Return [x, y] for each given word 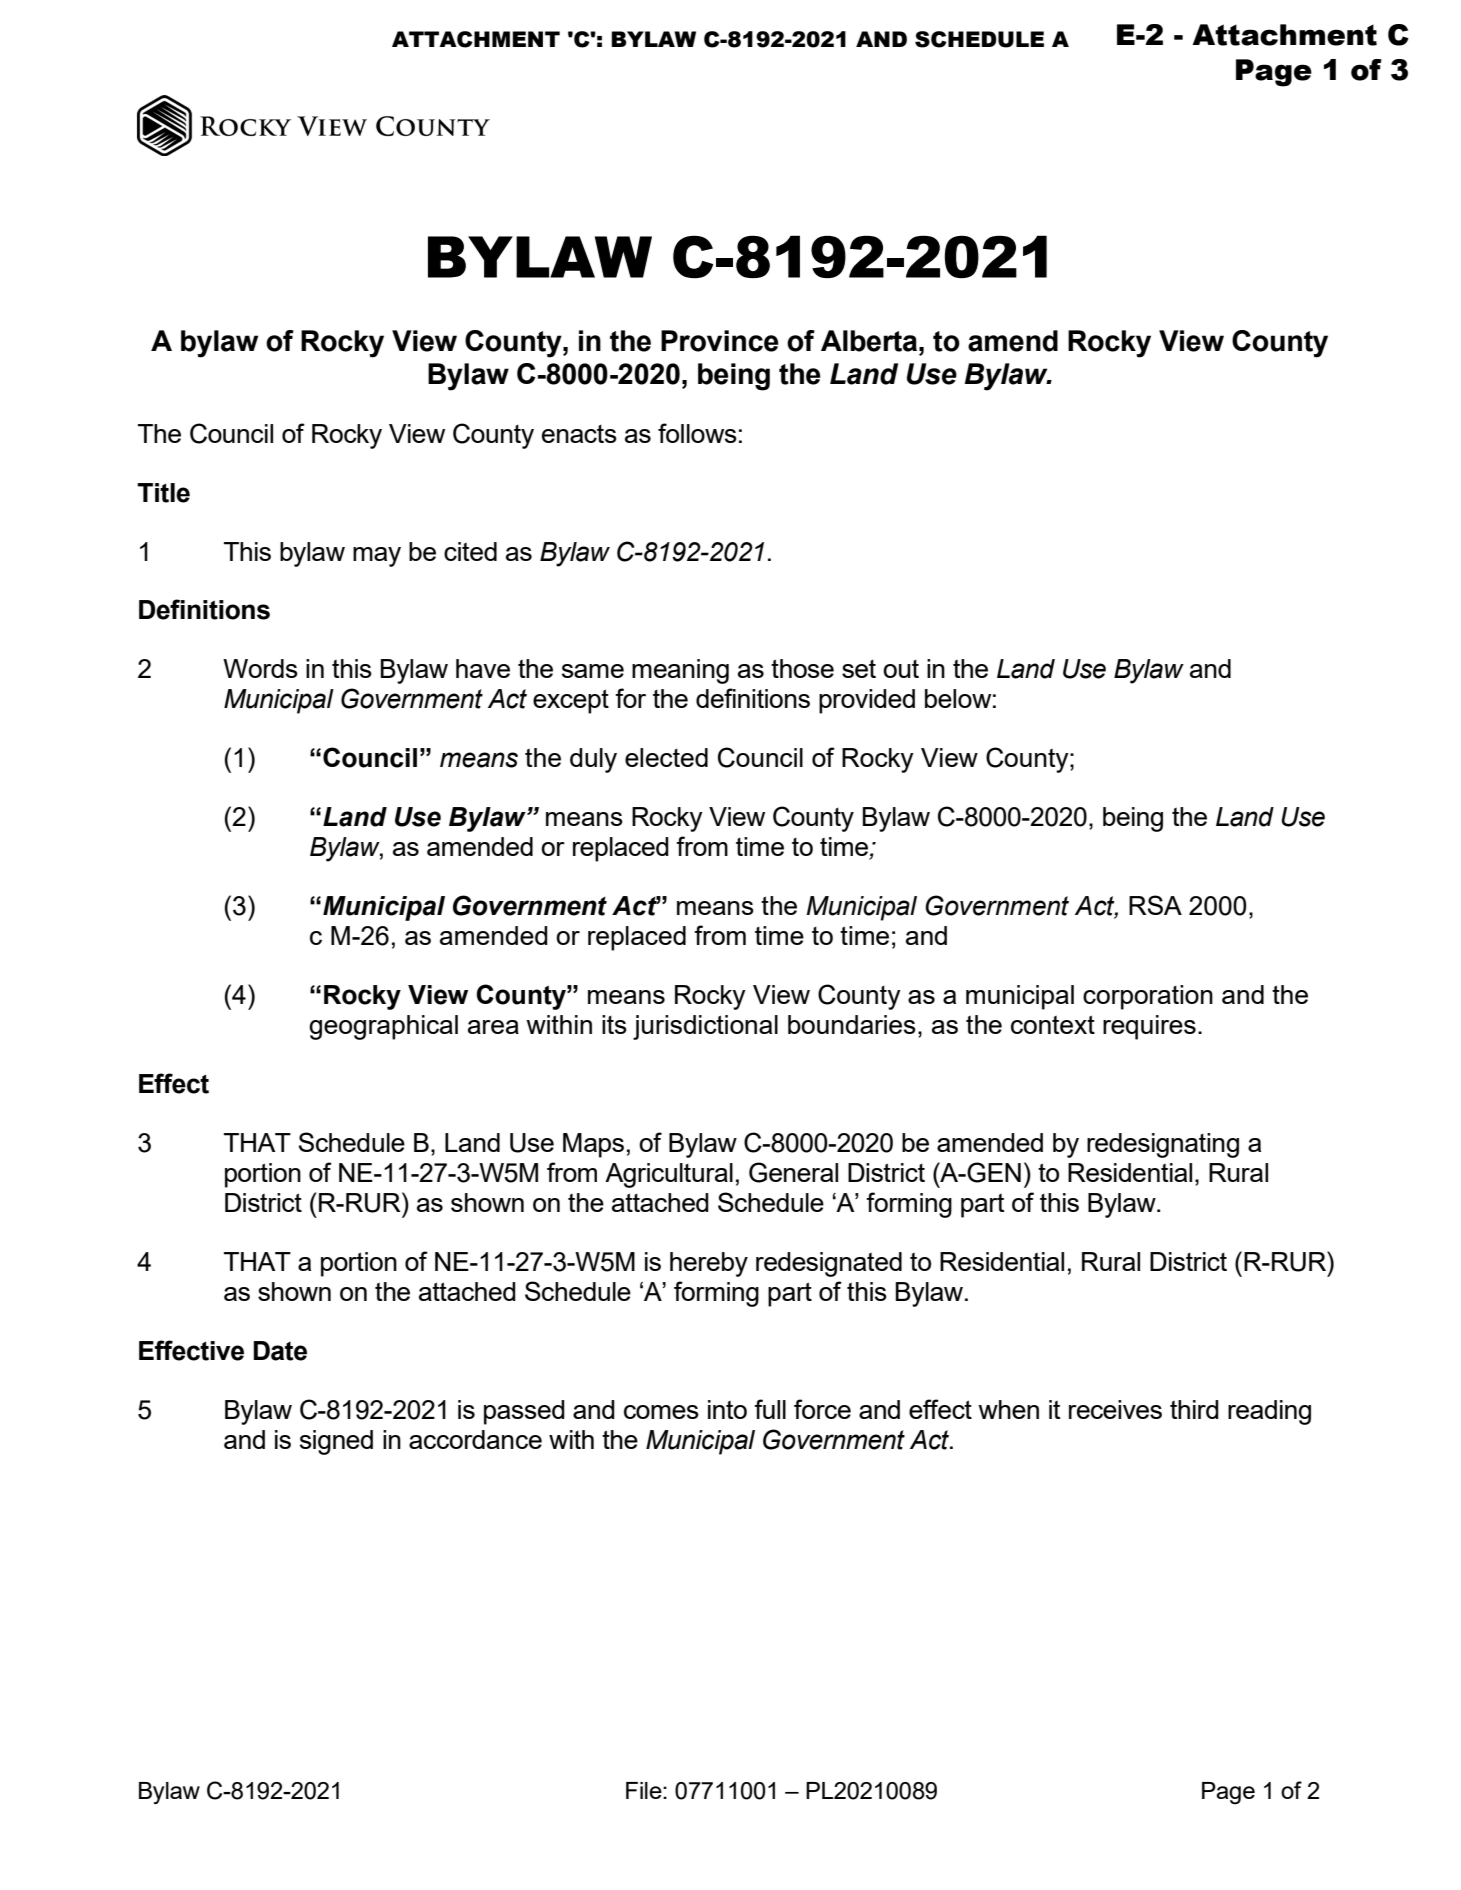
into [727, 1409]
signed [336, 1442]
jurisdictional [705, 1027]
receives [1115, 1409]
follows [697, 433]
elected [666, 757]
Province [720, 341]
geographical [383, 1027]
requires [1149, 1027]
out [901, 669]
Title [163, 493]
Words [260, 668]
